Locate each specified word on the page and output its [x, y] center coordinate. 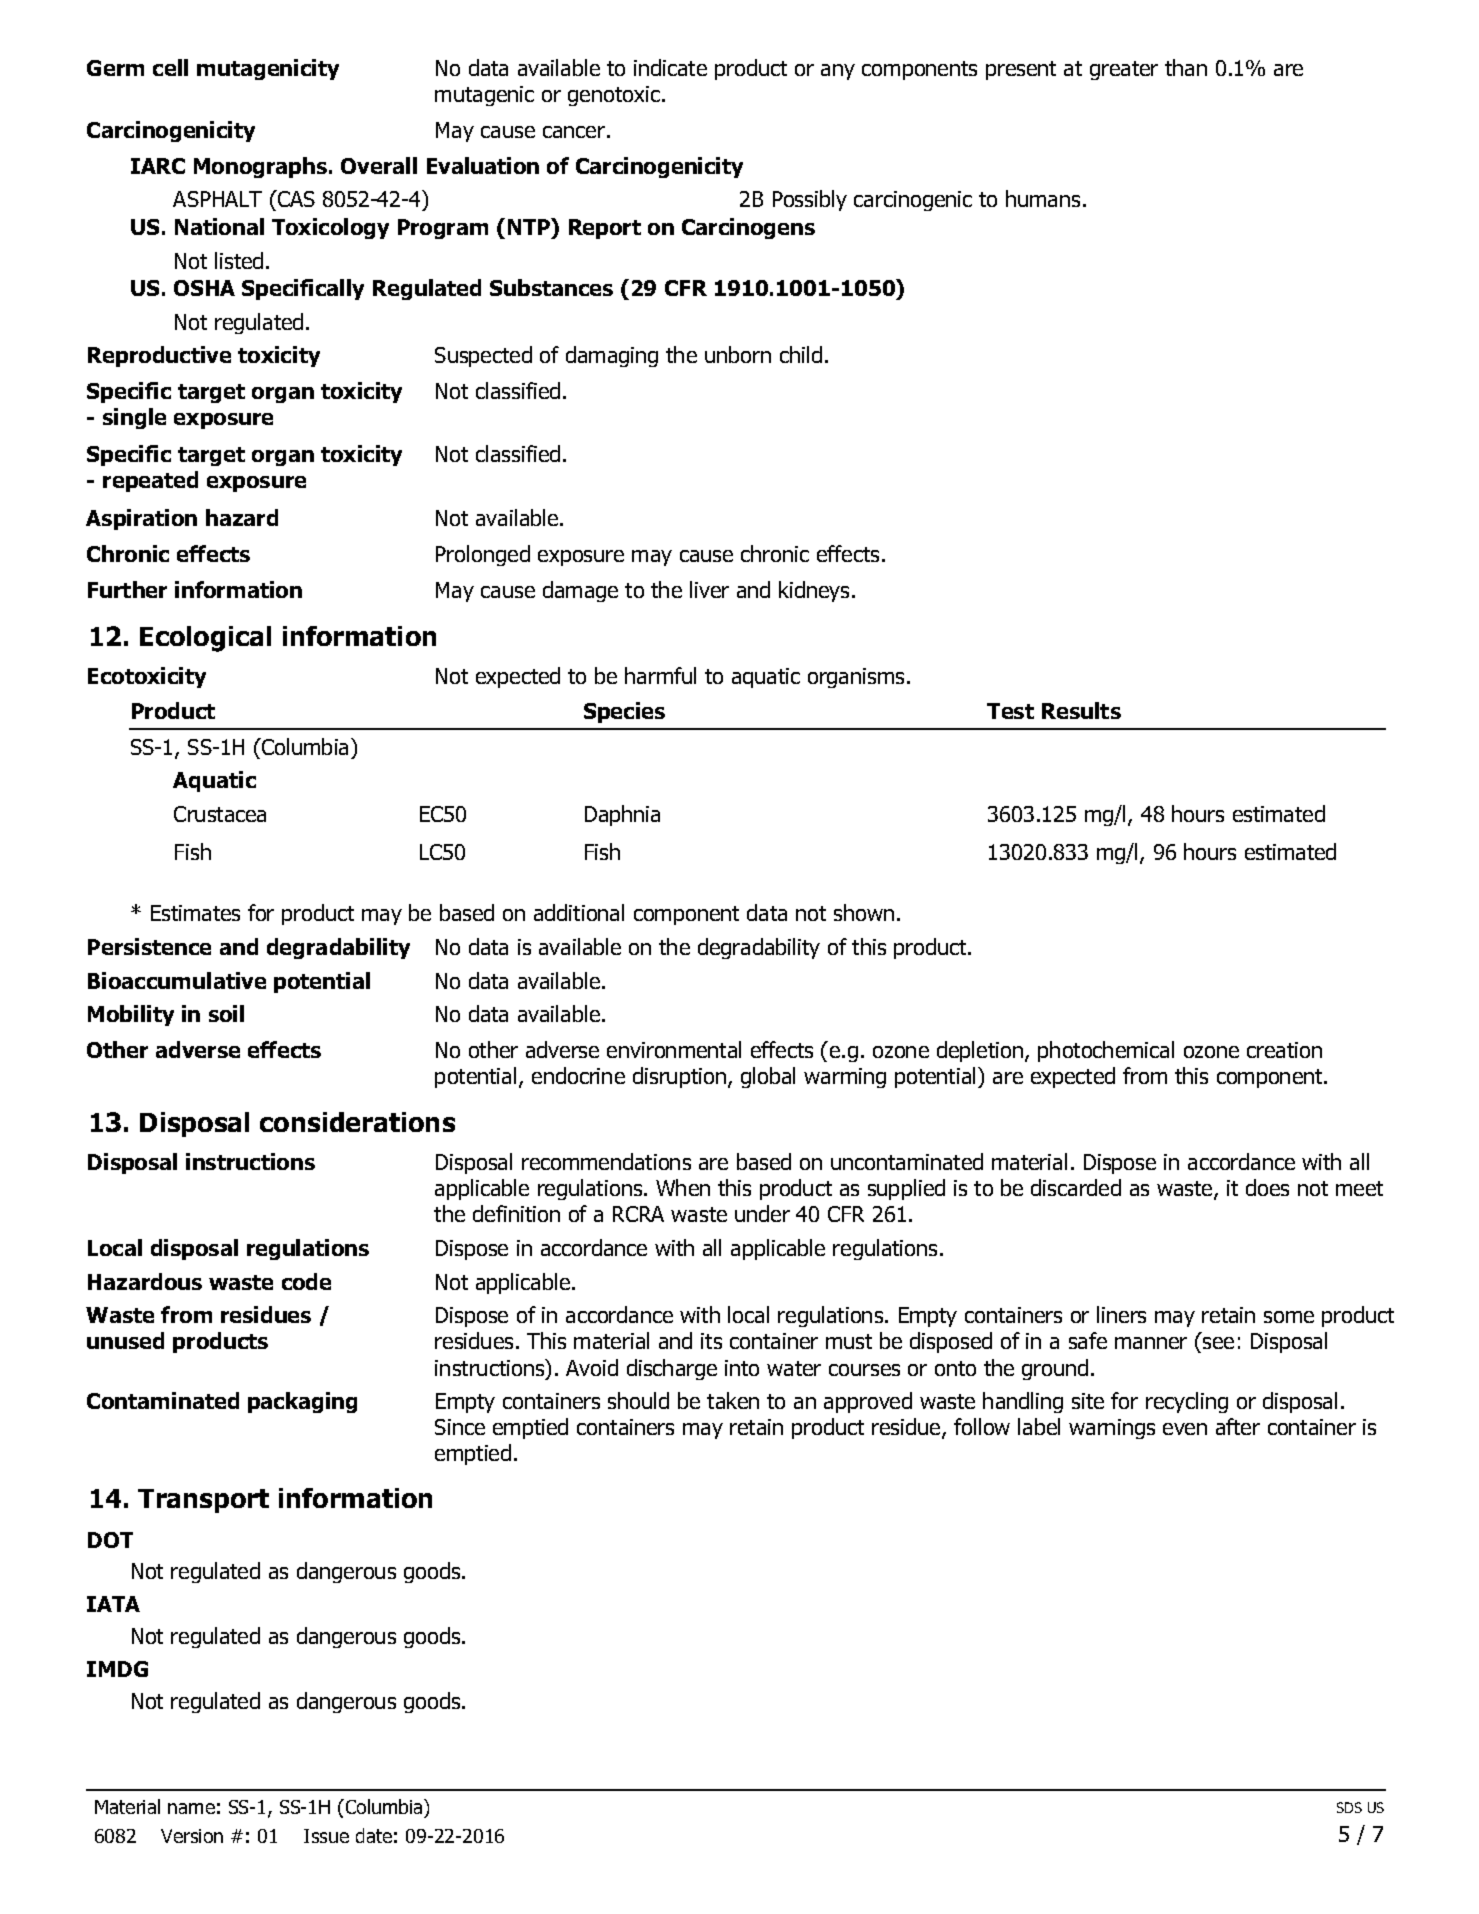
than [1186, 67]
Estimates [195, 913]
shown [864, 912]
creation [1284, 1050]
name [191, 1808]
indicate [670, 67]
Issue [326, 1836]
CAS [295, 198]
